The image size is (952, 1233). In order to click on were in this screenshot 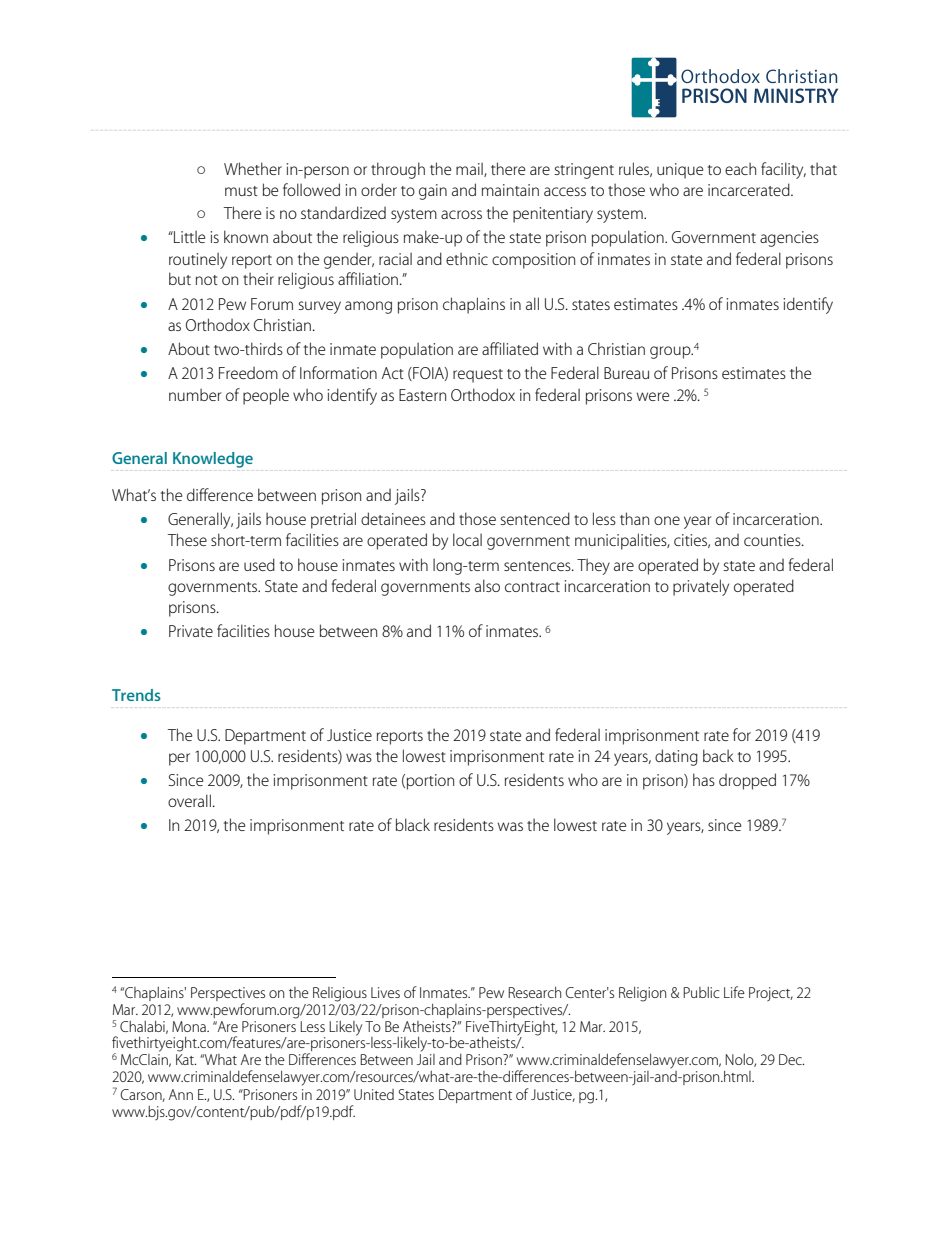, I will do `click(653, 396)`.
